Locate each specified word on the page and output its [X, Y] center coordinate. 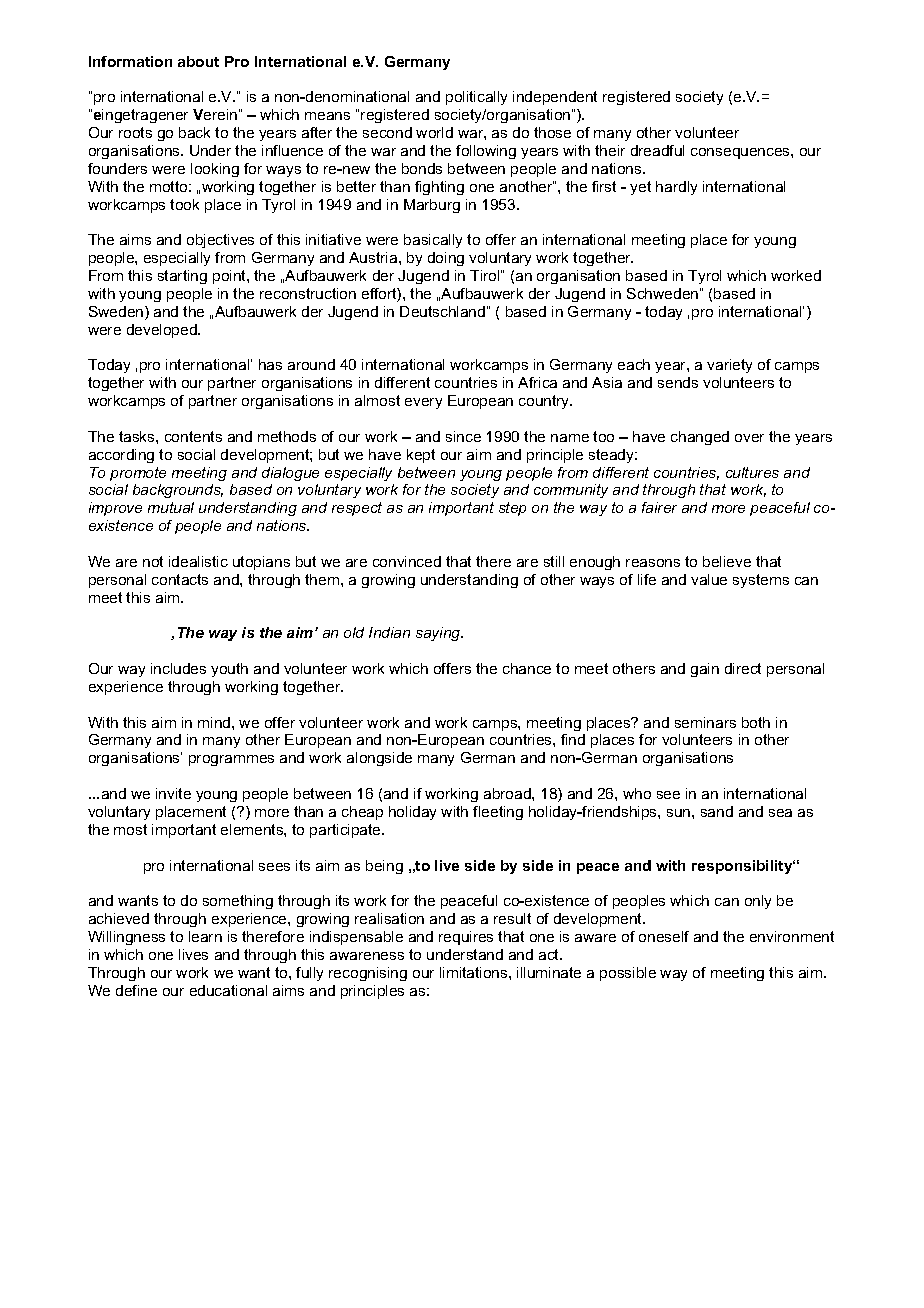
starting [182, 277]
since [463, 436]
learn [205, 936]
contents [193, 436]
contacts [180, 579]
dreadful [657, 150]
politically [476, 98]
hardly [676, 188]
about [198, 61]
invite [173, 793]
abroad [508, 793]
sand [717, 811]
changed [700, 438]
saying [439, 634]
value [709, 579]
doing [446, 259]
